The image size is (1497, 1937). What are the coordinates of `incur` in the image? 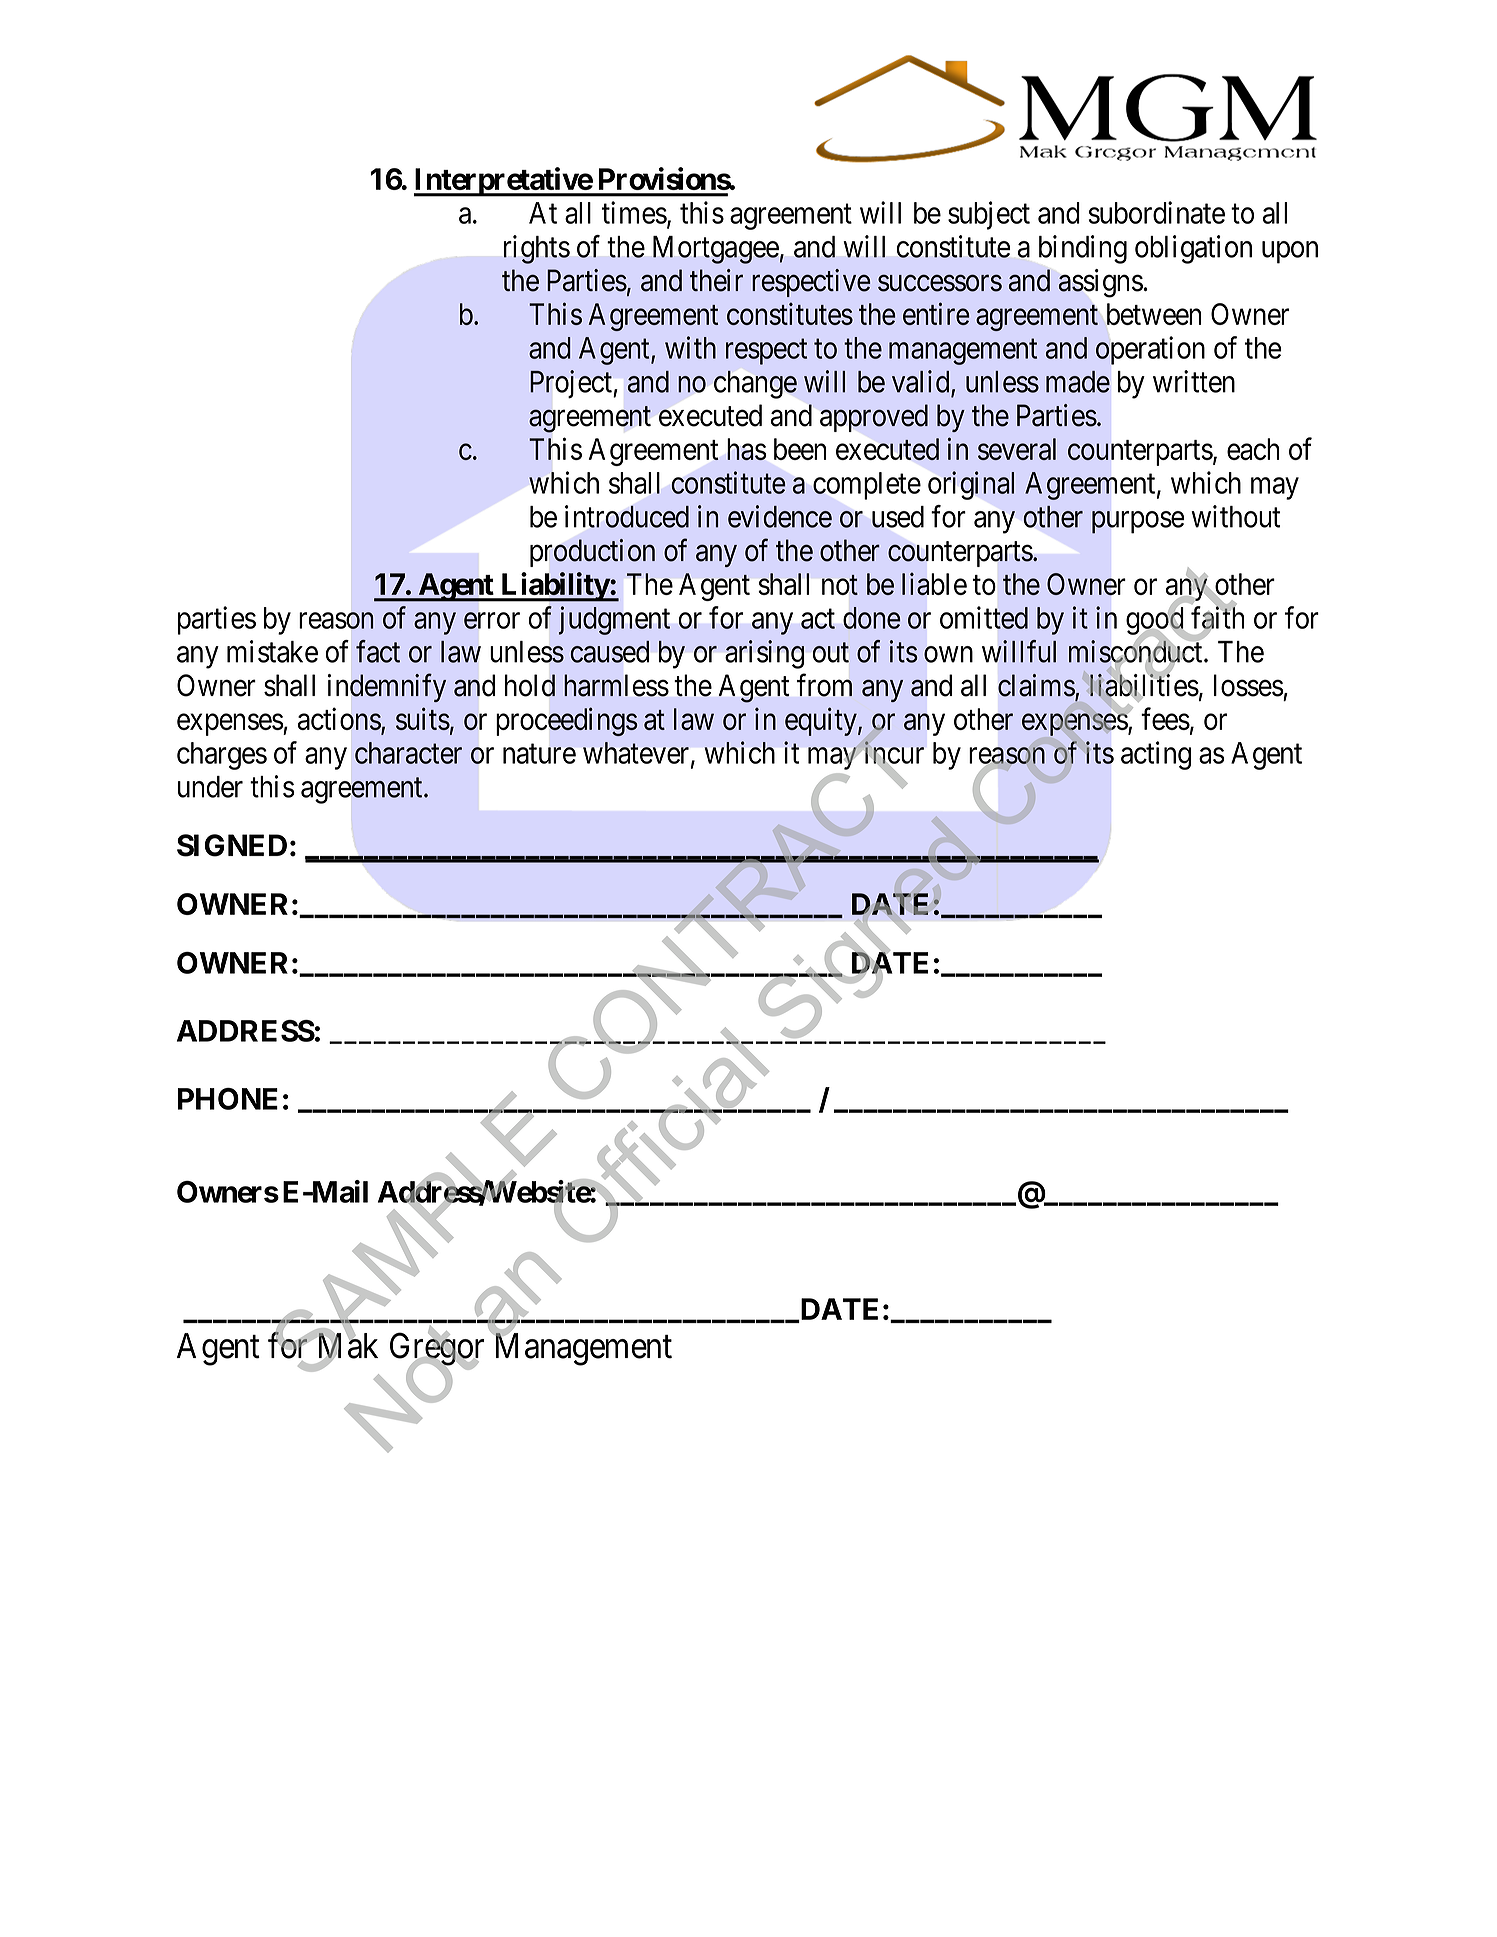 It's located at (894, 752).
